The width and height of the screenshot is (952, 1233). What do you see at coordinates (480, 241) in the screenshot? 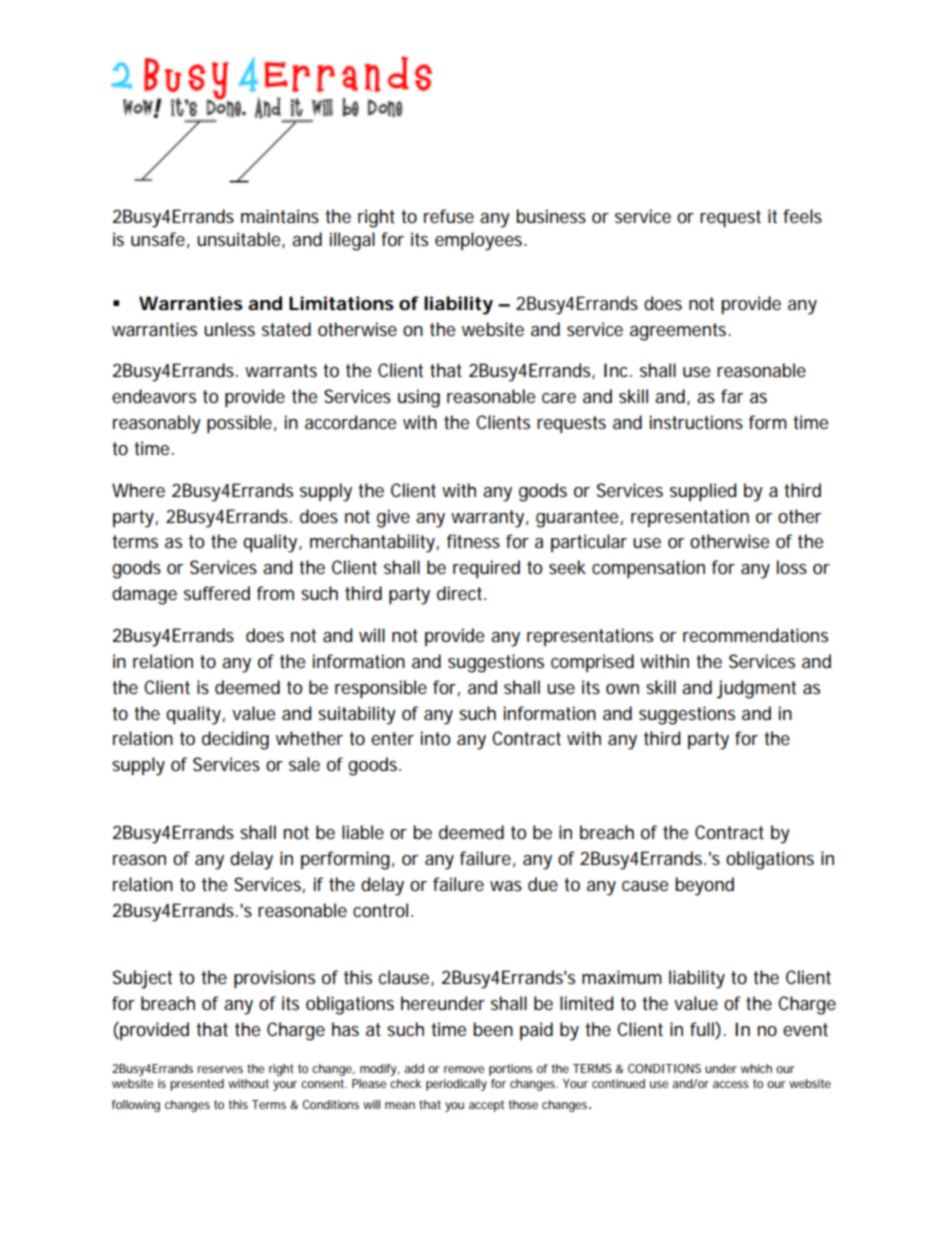
I see `employees` at bounding box center [480, 241].
